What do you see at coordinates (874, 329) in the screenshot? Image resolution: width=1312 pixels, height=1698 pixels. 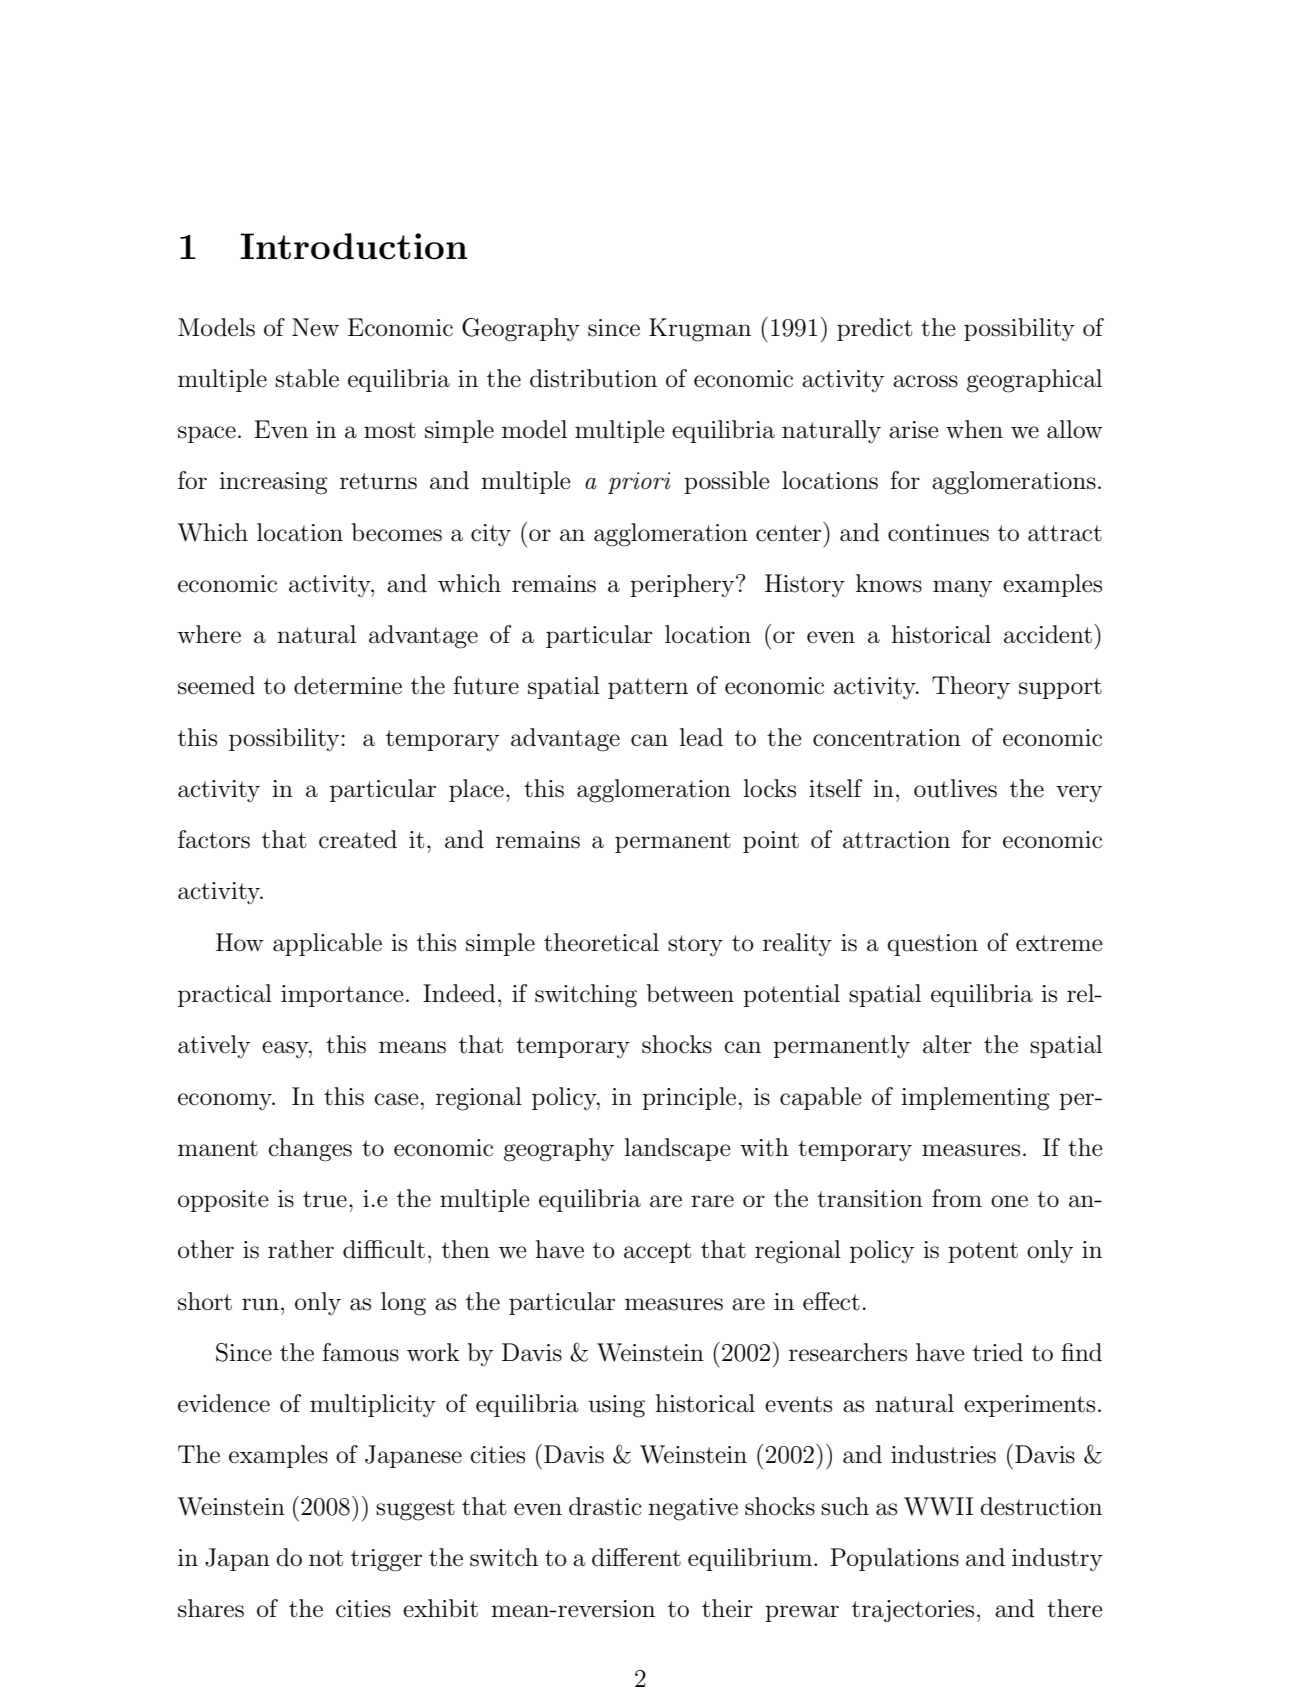 I see `predict` at bounding box center [874, 329].
